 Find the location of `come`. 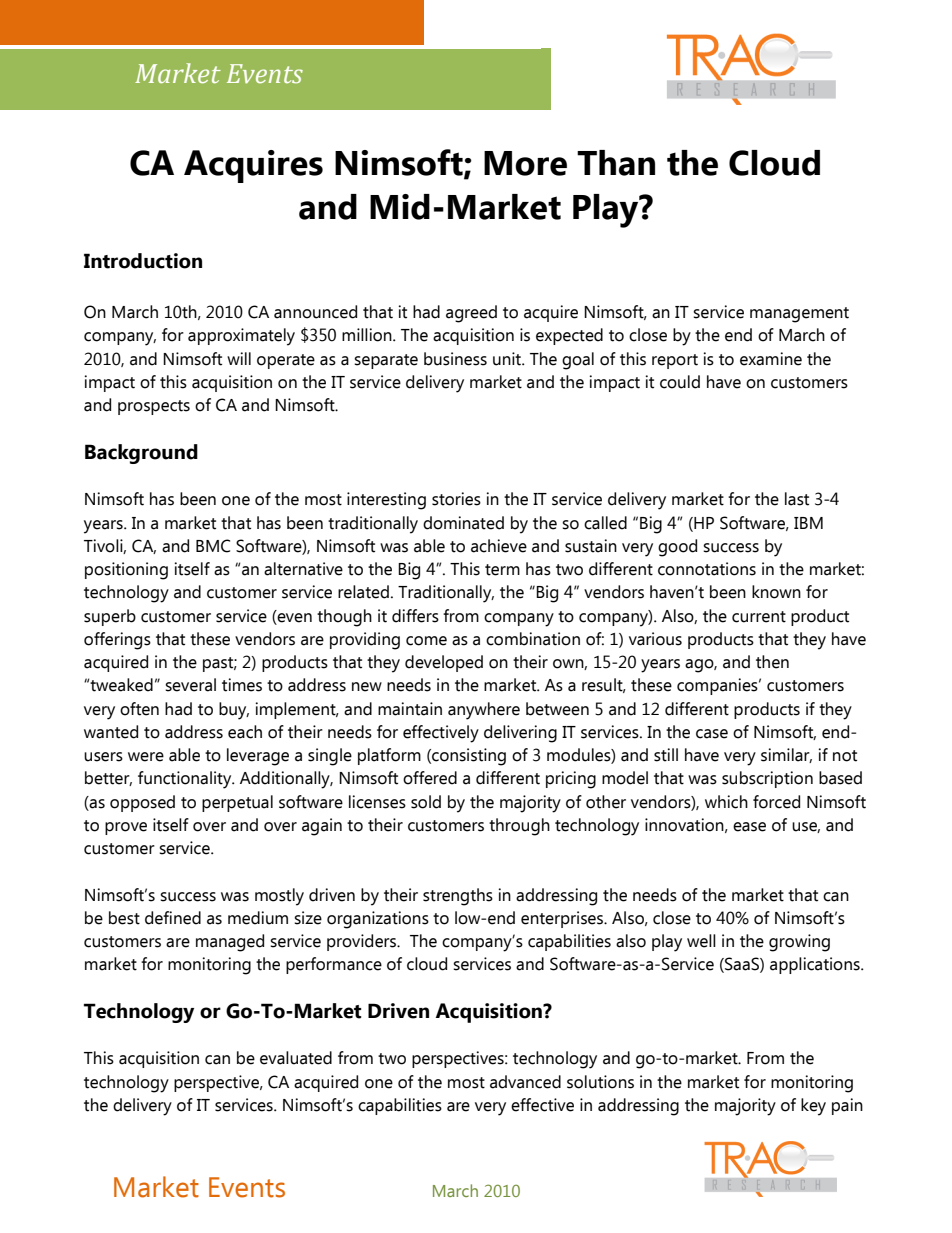

come is located at coordinates (426, 641).
